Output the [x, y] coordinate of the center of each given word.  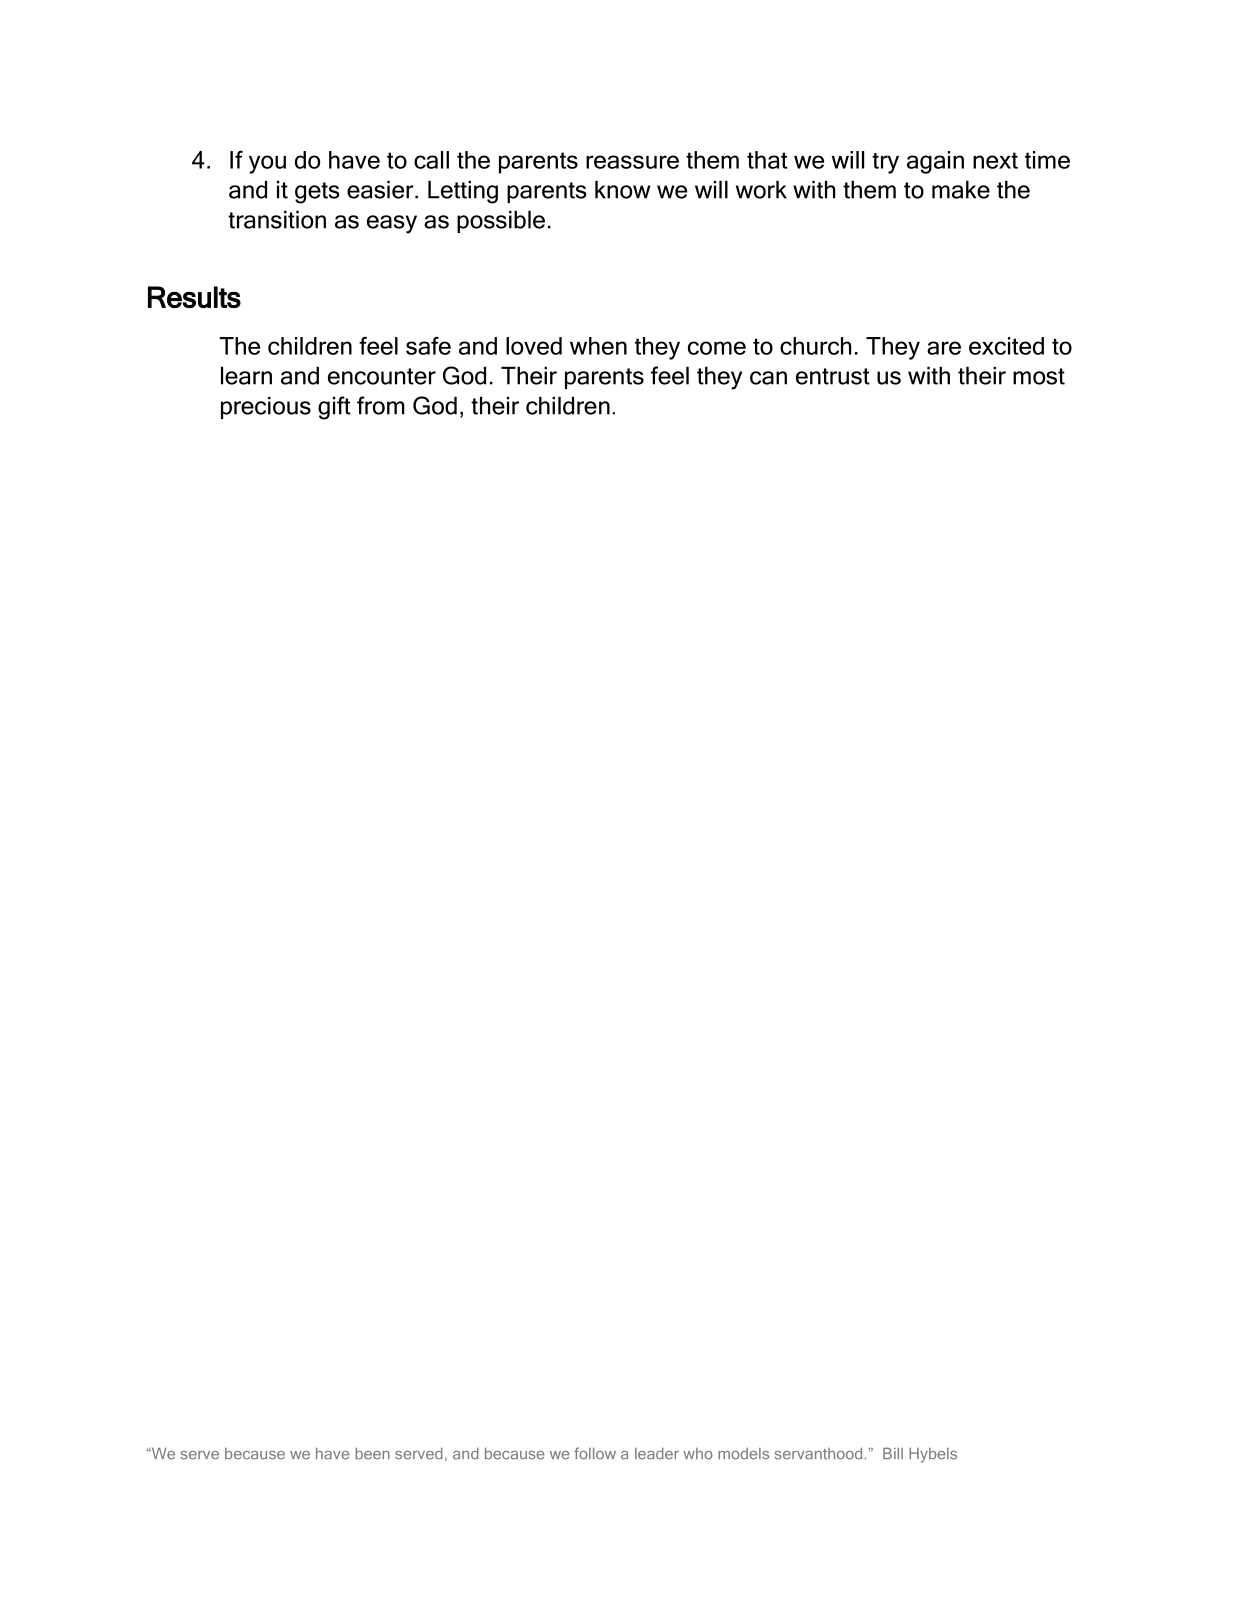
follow [595, 1453]
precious [266, 408]
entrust [833, 376]
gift [334, 408]
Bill [893, 1453]
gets [317, 193]
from [381, 405]
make [961, 190]
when [598, 346]
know [622, 190]
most [1039, 376]
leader [657, 1454]
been [372, 1454]
